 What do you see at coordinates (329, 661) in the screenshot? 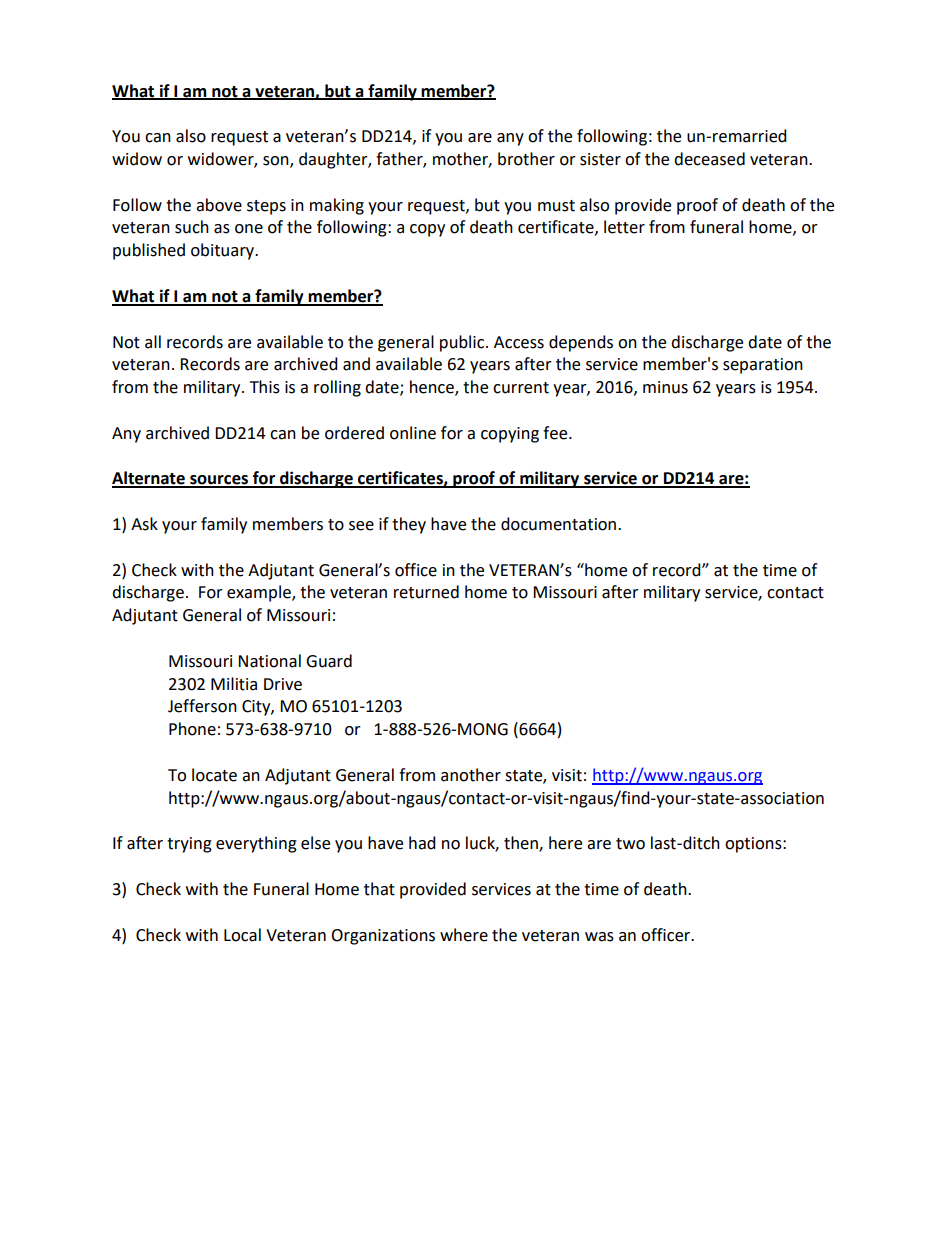
I see `Guard` at bounding box center [329, 661].
